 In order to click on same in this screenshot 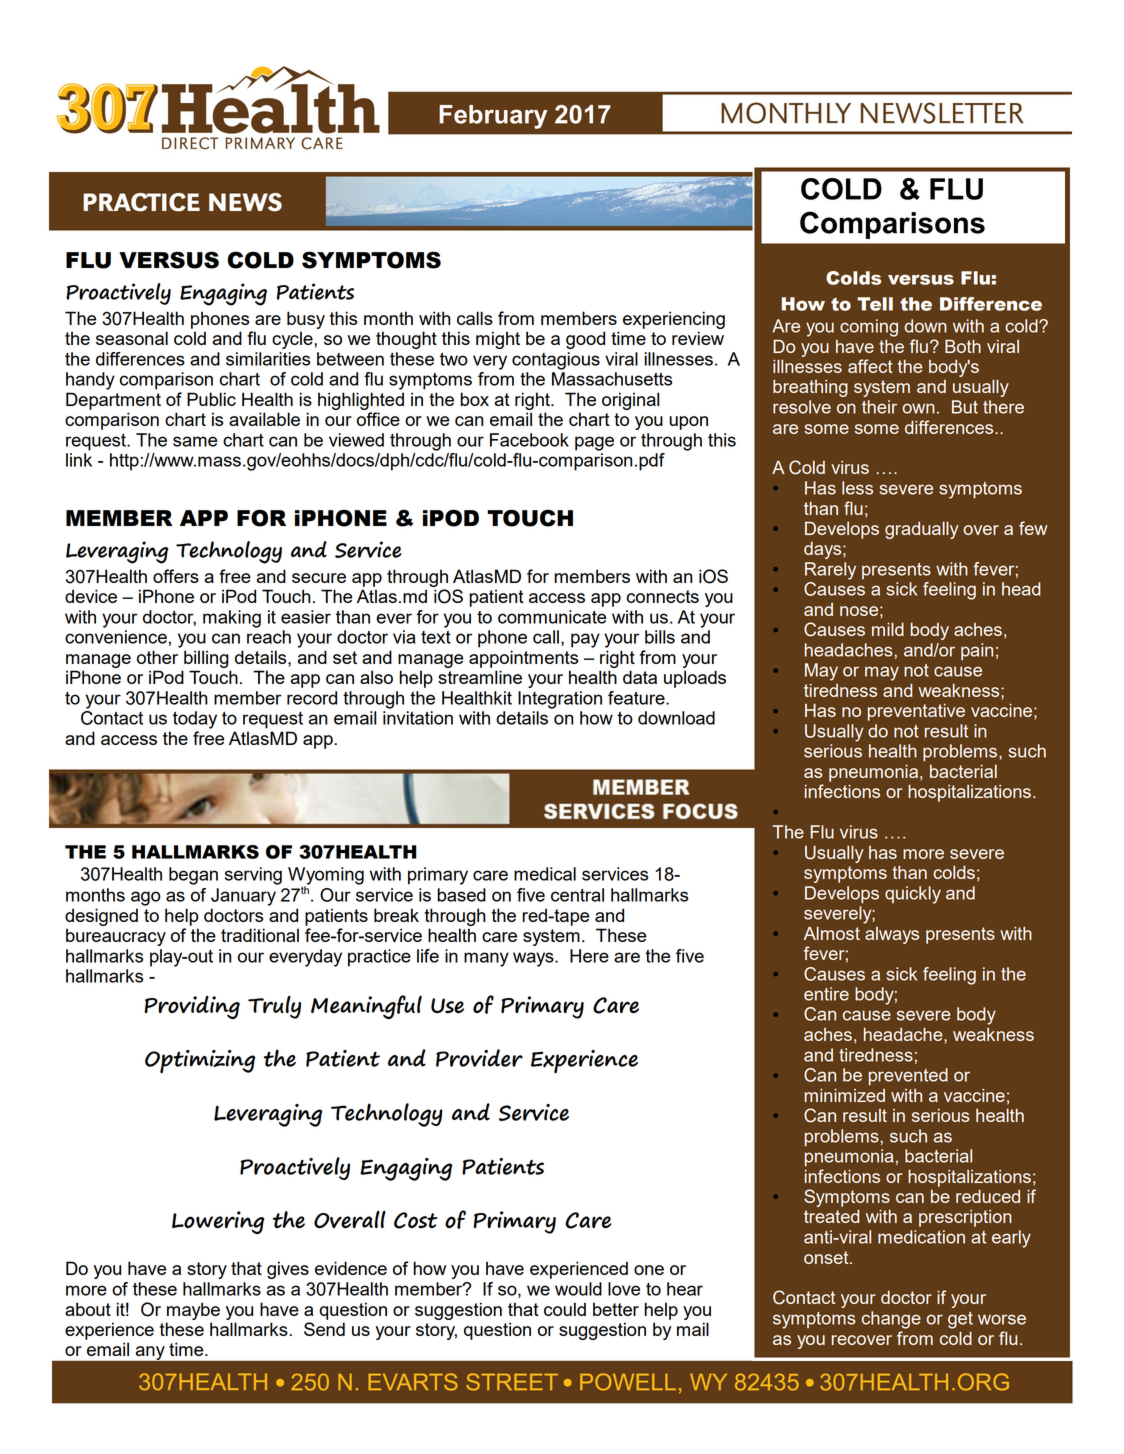, I will do `click(195, 441)`.
